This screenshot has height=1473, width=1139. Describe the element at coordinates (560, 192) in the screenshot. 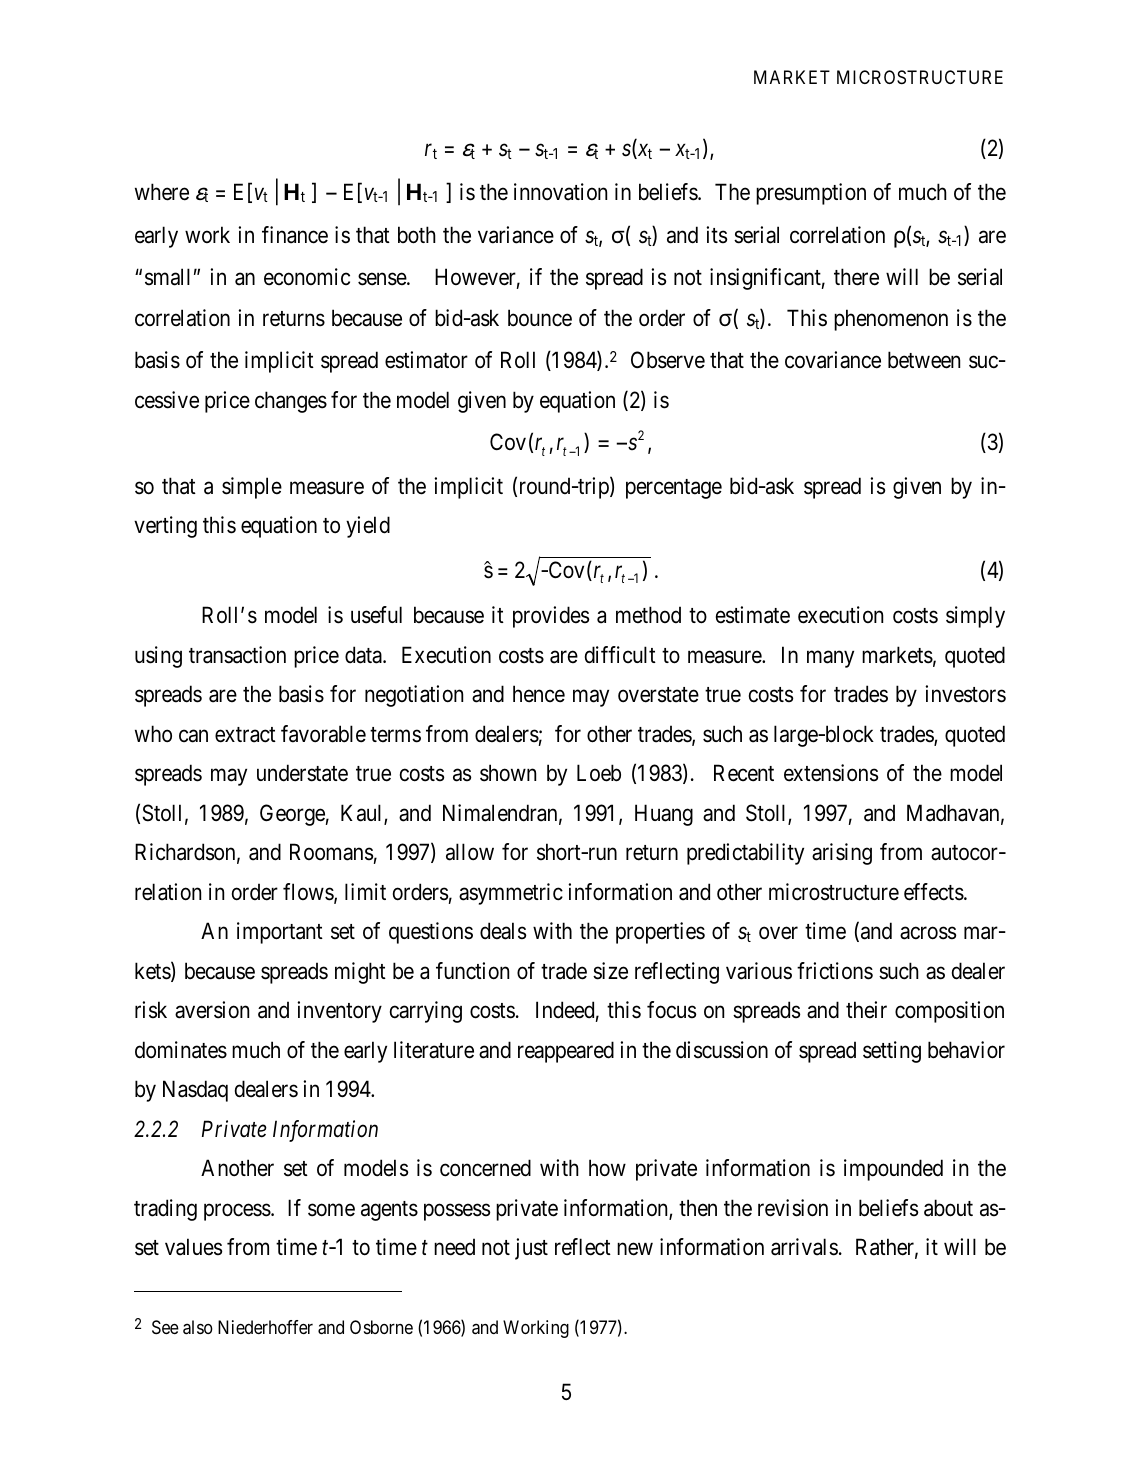

I see `innovation` at that location.
